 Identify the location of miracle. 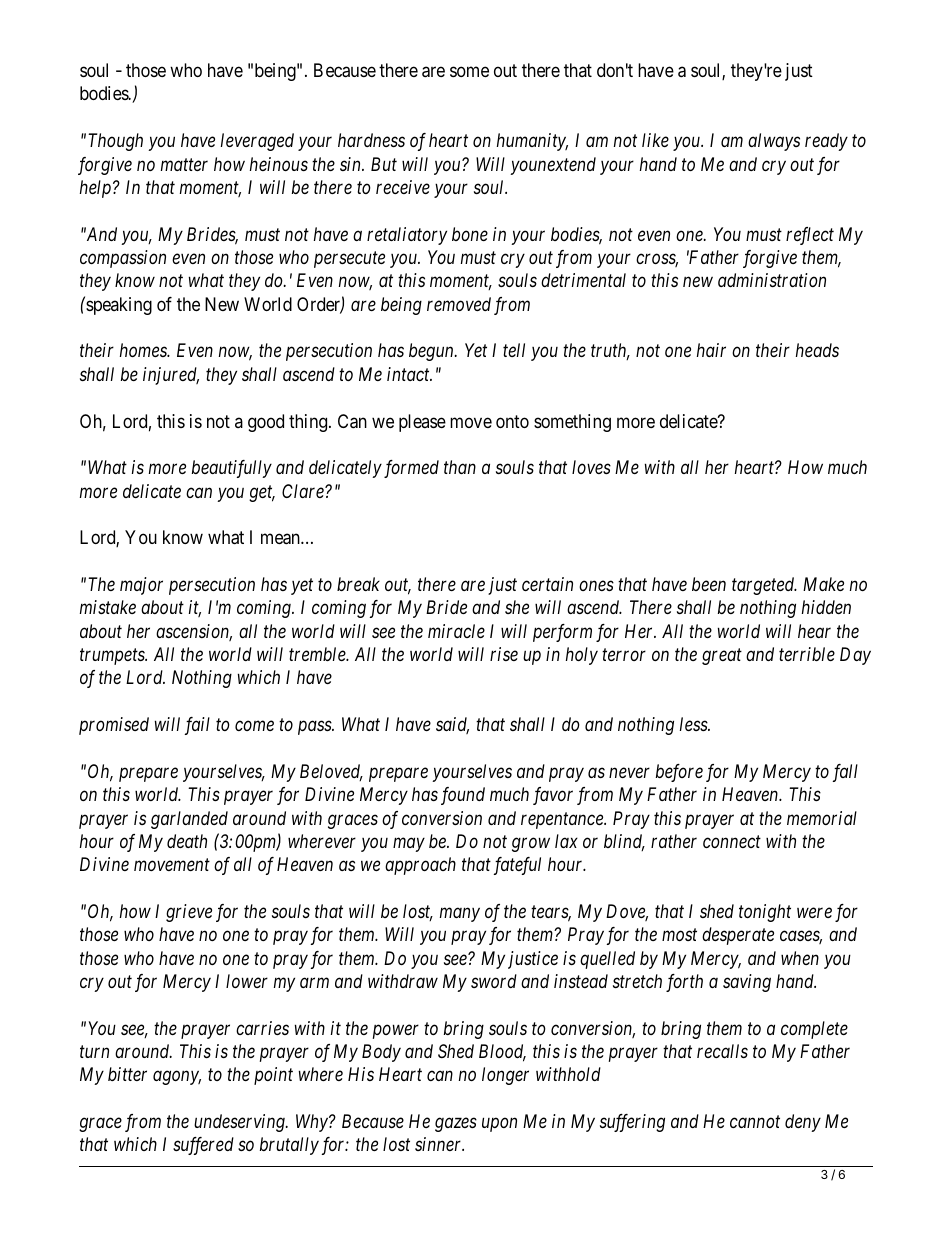
(456, 631).
